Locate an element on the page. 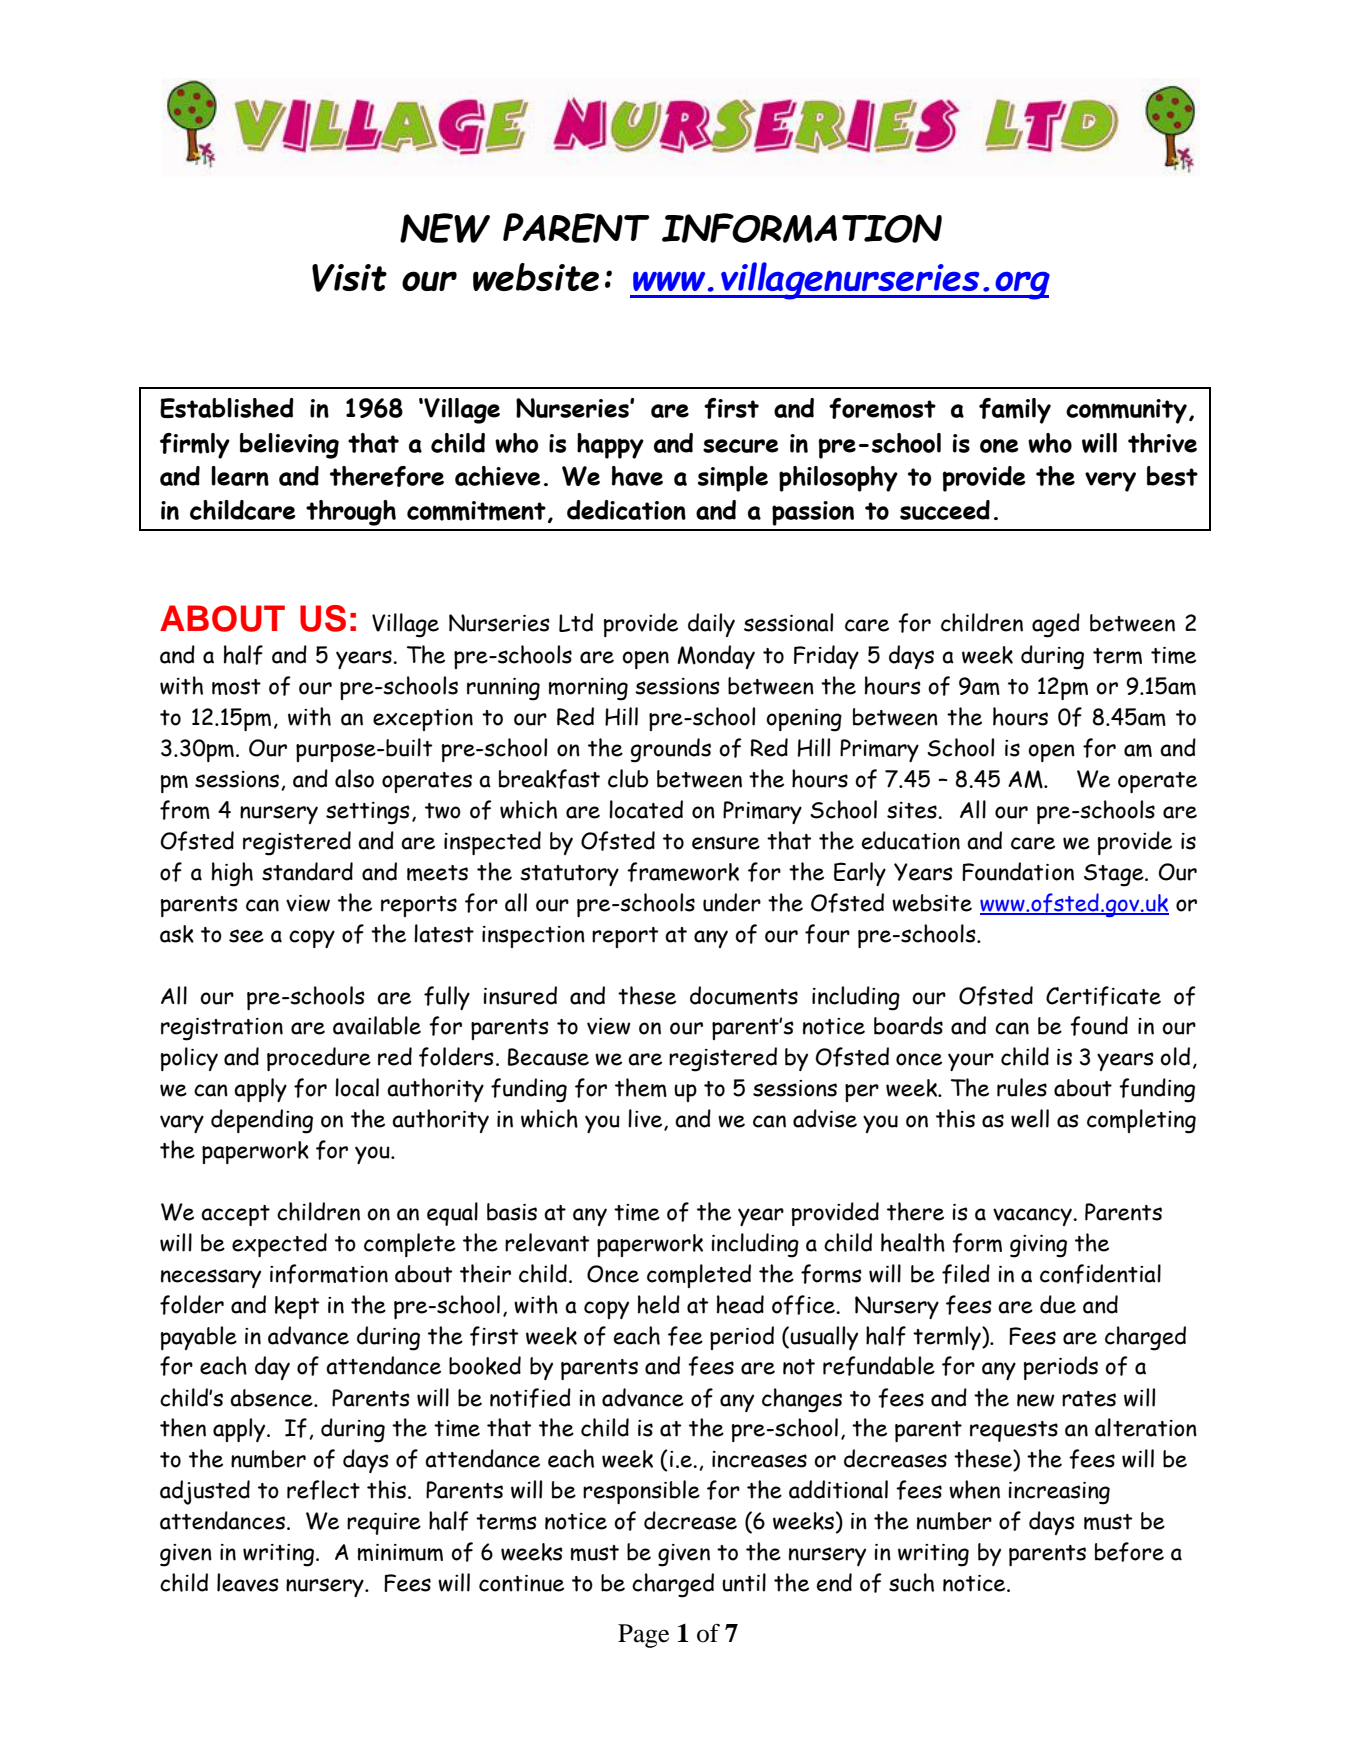 The image size is (1357, 1757). happy is located at coordinates (610, 446).
